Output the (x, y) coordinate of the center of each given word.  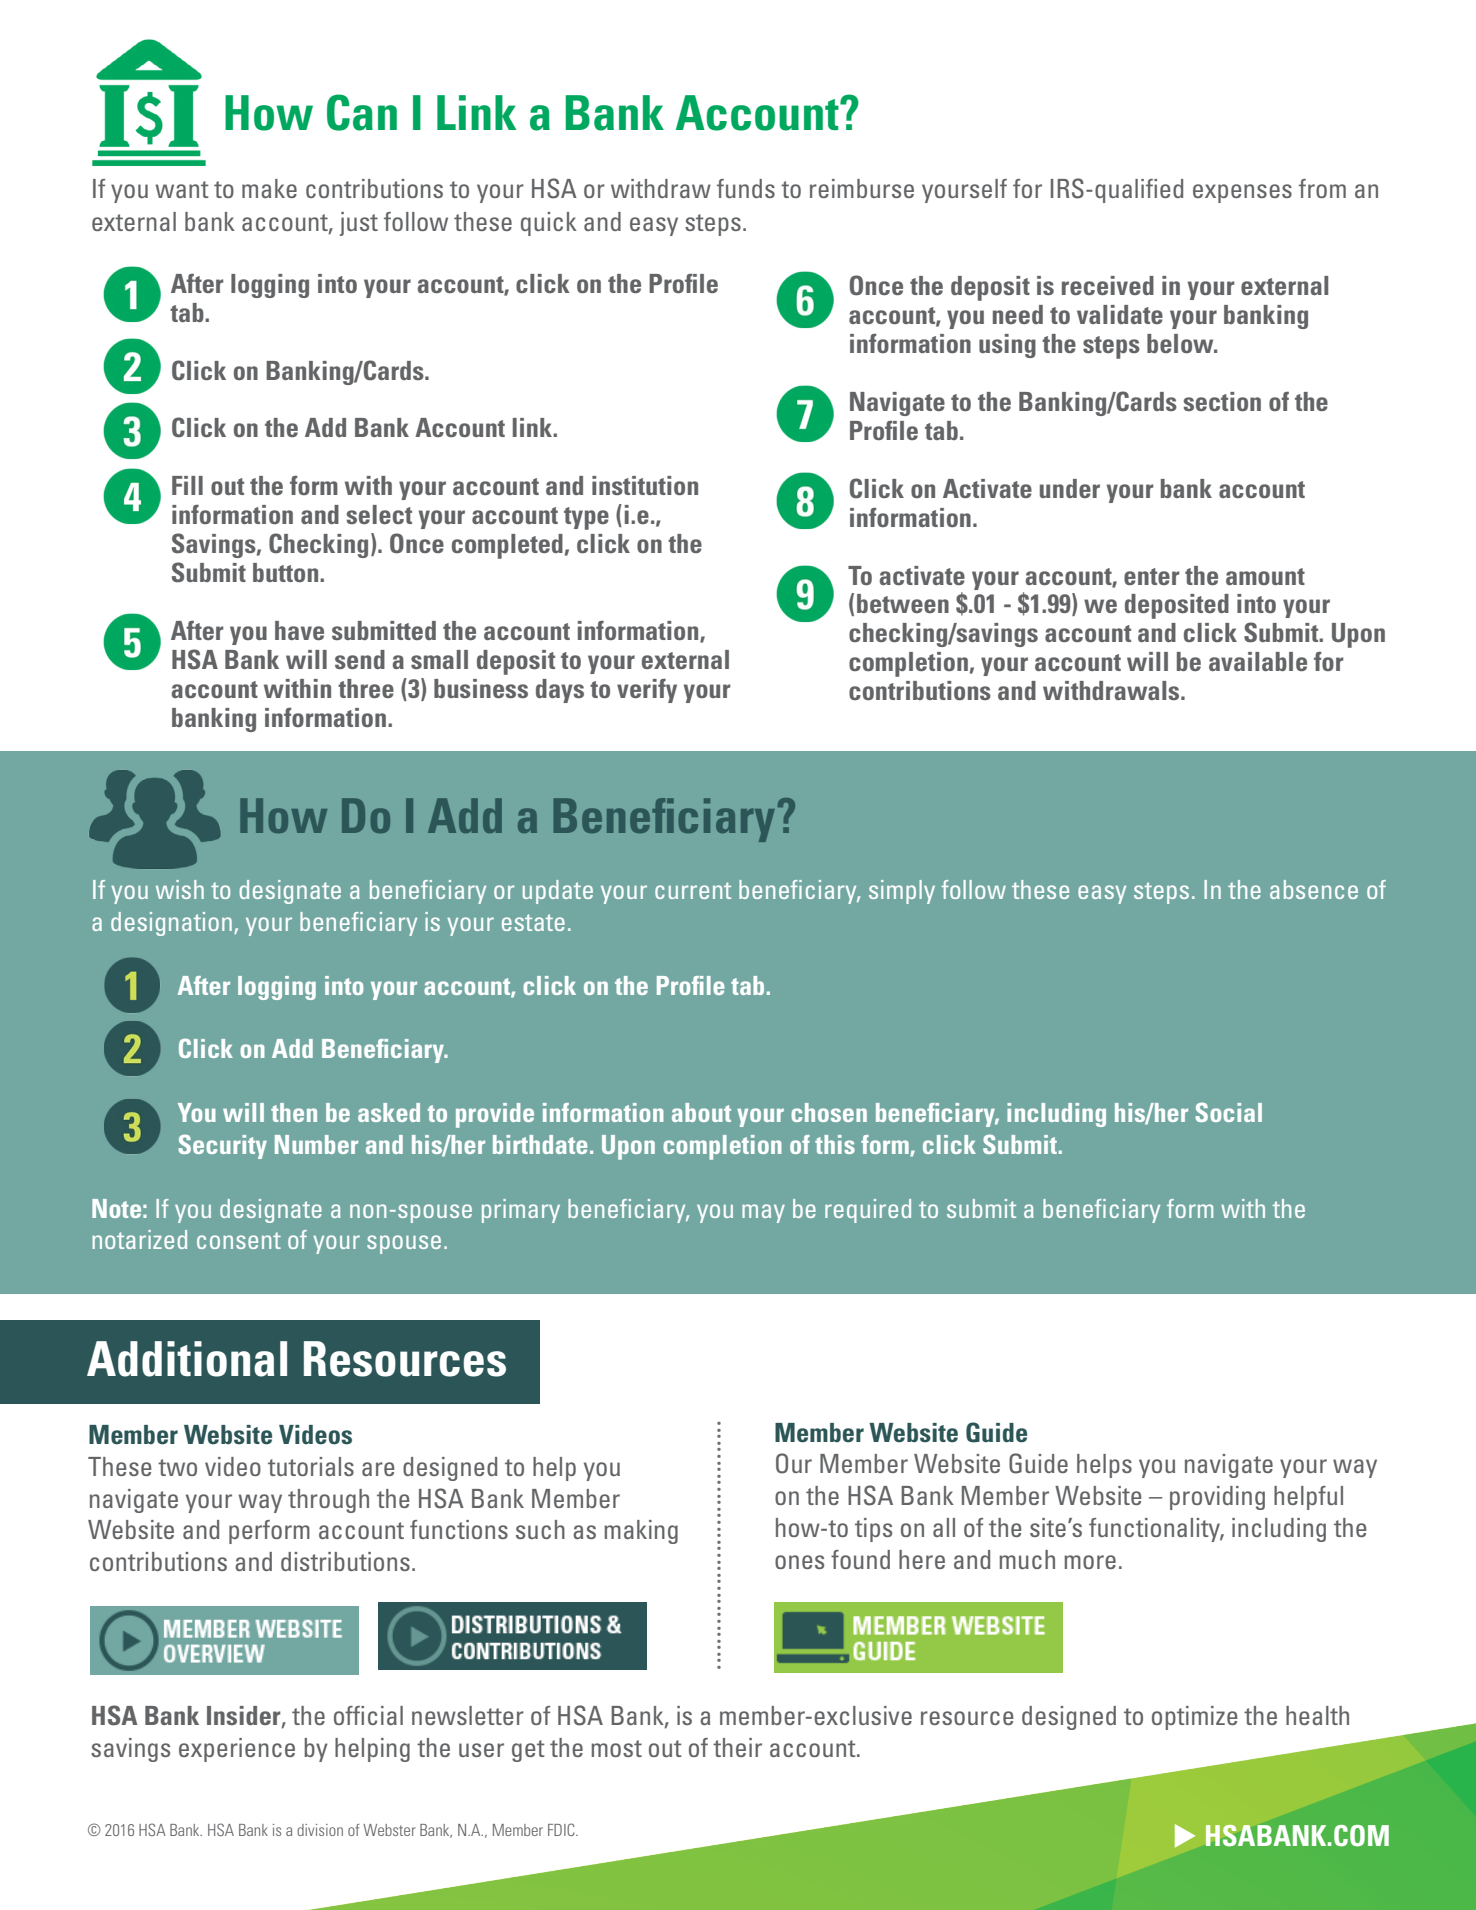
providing (1217, 1498)
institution (645, 485)
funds (746, 188)
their (737, 1747)
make (269, 188)
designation (171, 924)
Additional (187, 1359)
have (299, 630)
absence (1314, 889)
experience (237, 1750)
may (763, 1213)
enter (1151, 576)
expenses (1242, 193)
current (693, 890)
